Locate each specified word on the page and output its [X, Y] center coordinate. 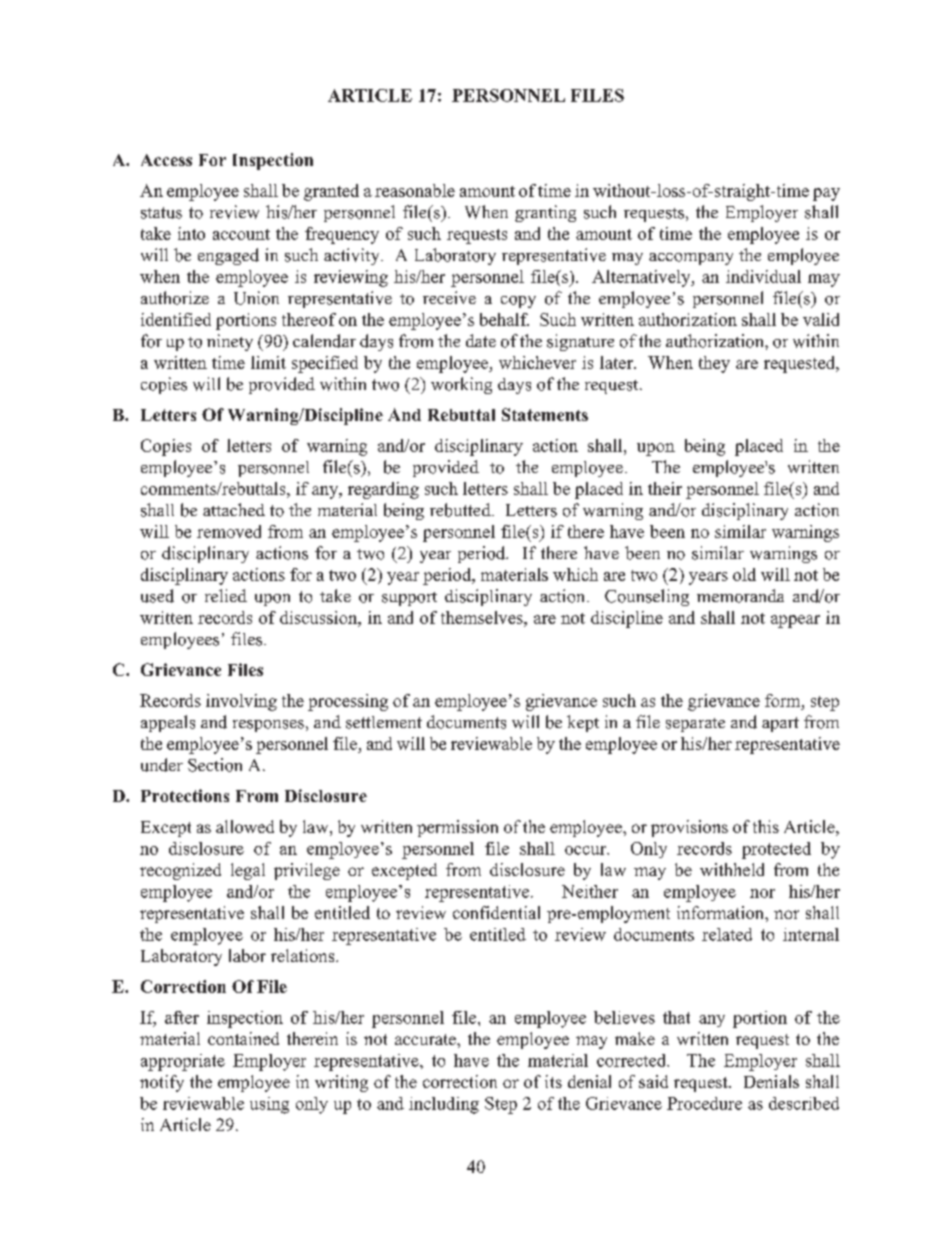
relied [226, 595]
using [269, 1105]
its [553, 1081]
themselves [483, 617]
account [241, 234]
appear [795, 621]
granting [545, 213]
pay [826, 194]
